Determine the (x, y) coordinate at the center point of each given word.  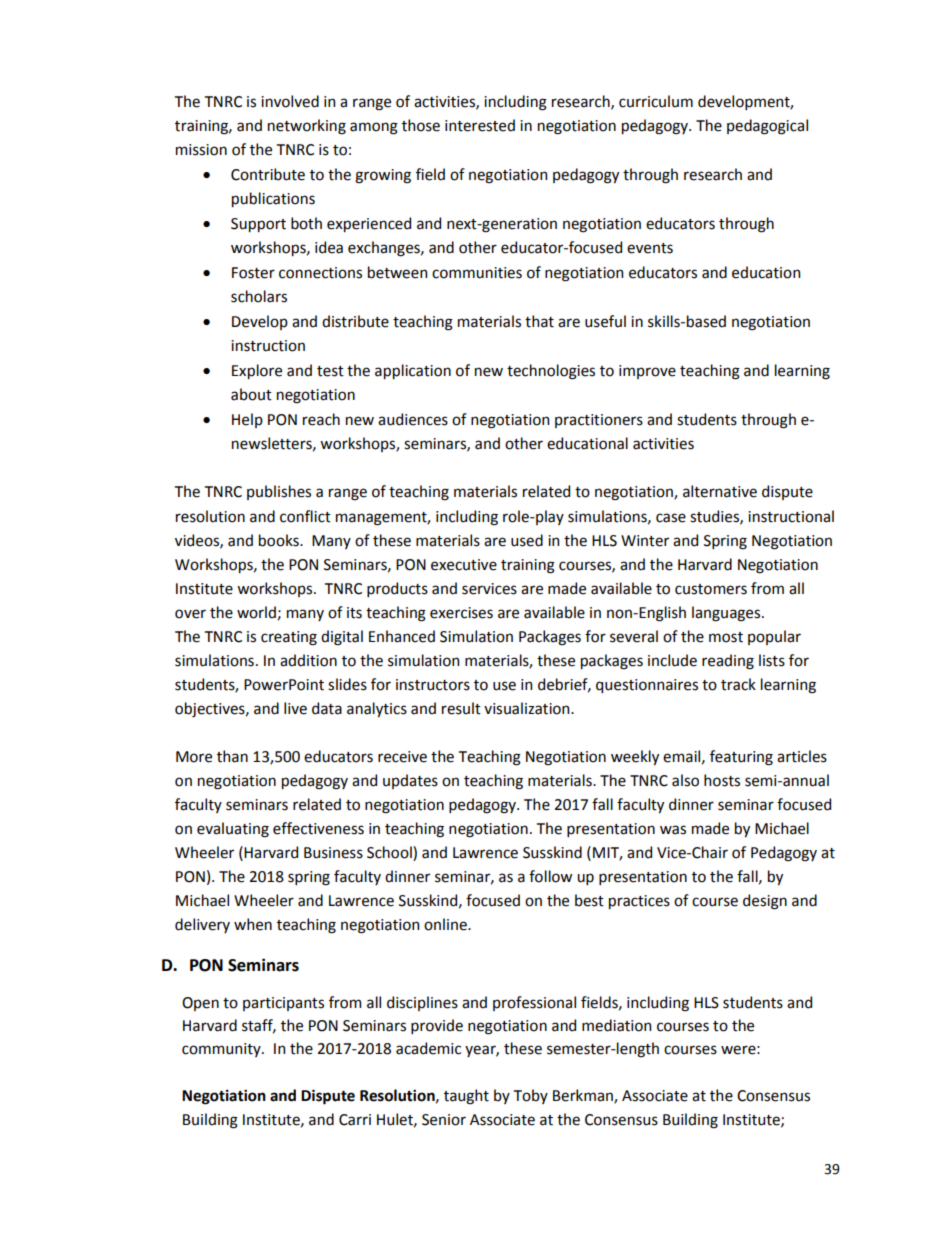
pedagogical (767, 127)
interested (480, 125)
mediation (616, 1025)
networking (307, 127)
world (256, 612)
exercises (461, 613)
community (222, 1050)
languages (727, 614)
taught (466, 1097)
